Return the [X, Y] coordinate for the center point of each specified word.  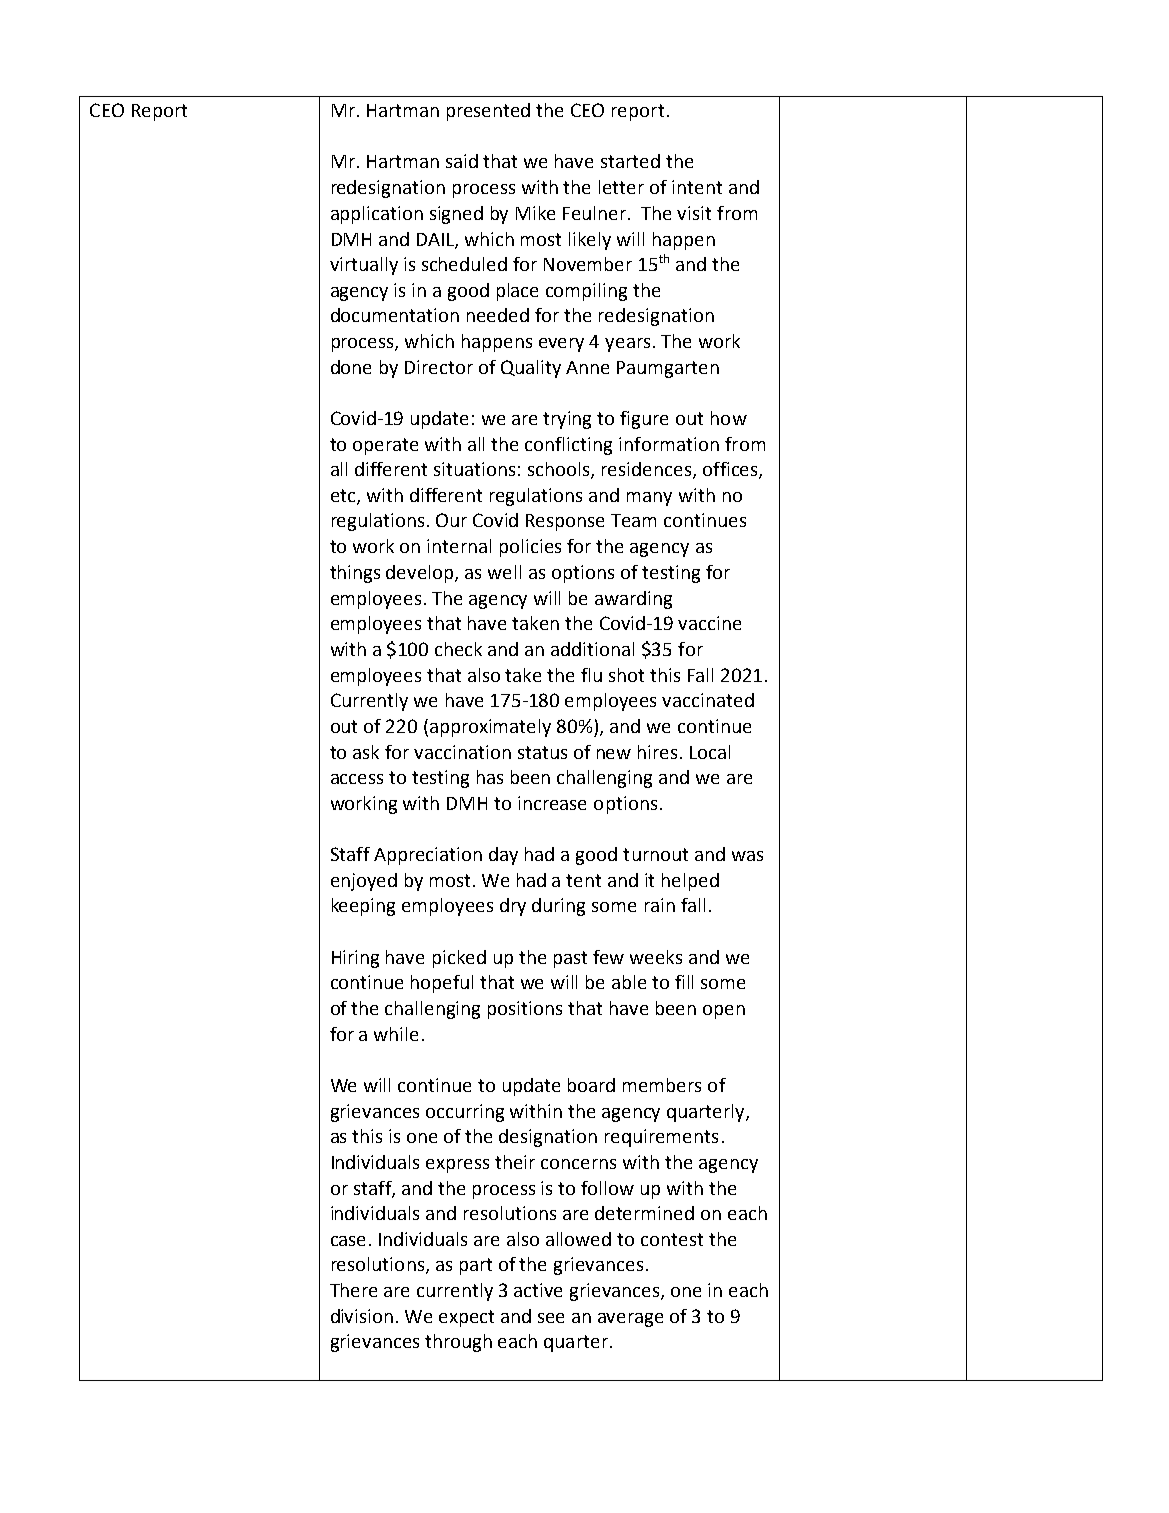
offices [731, 470]
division [362, 1316]
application [377, 215]
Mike [535, 213]
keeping [363, 907]
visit [694, 213]
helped [690, 882]
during [558, 907]
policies [530, 548]
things [355, 574]
